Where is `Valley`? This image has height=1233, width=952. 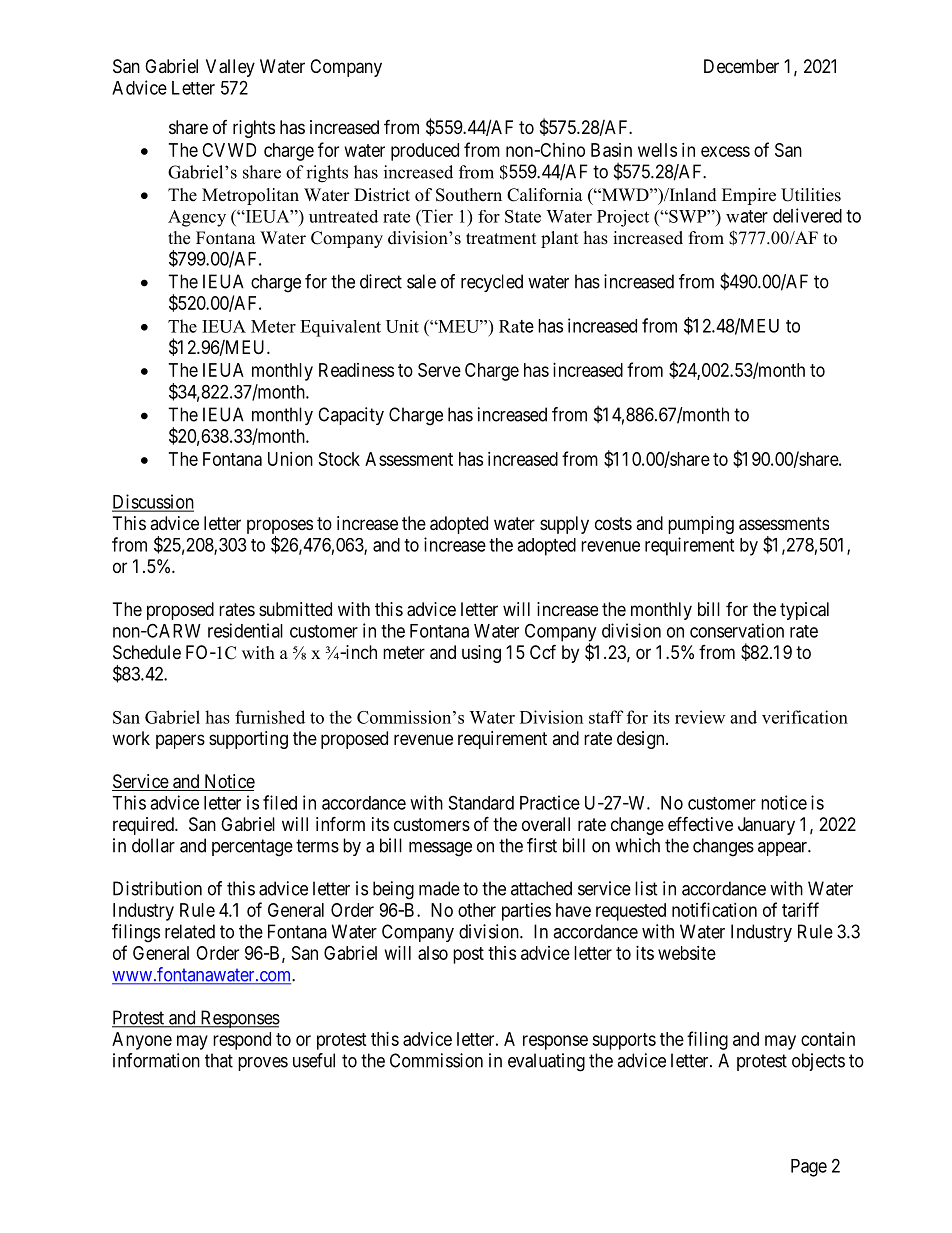
Valley is located at coordinates (230, 68).
